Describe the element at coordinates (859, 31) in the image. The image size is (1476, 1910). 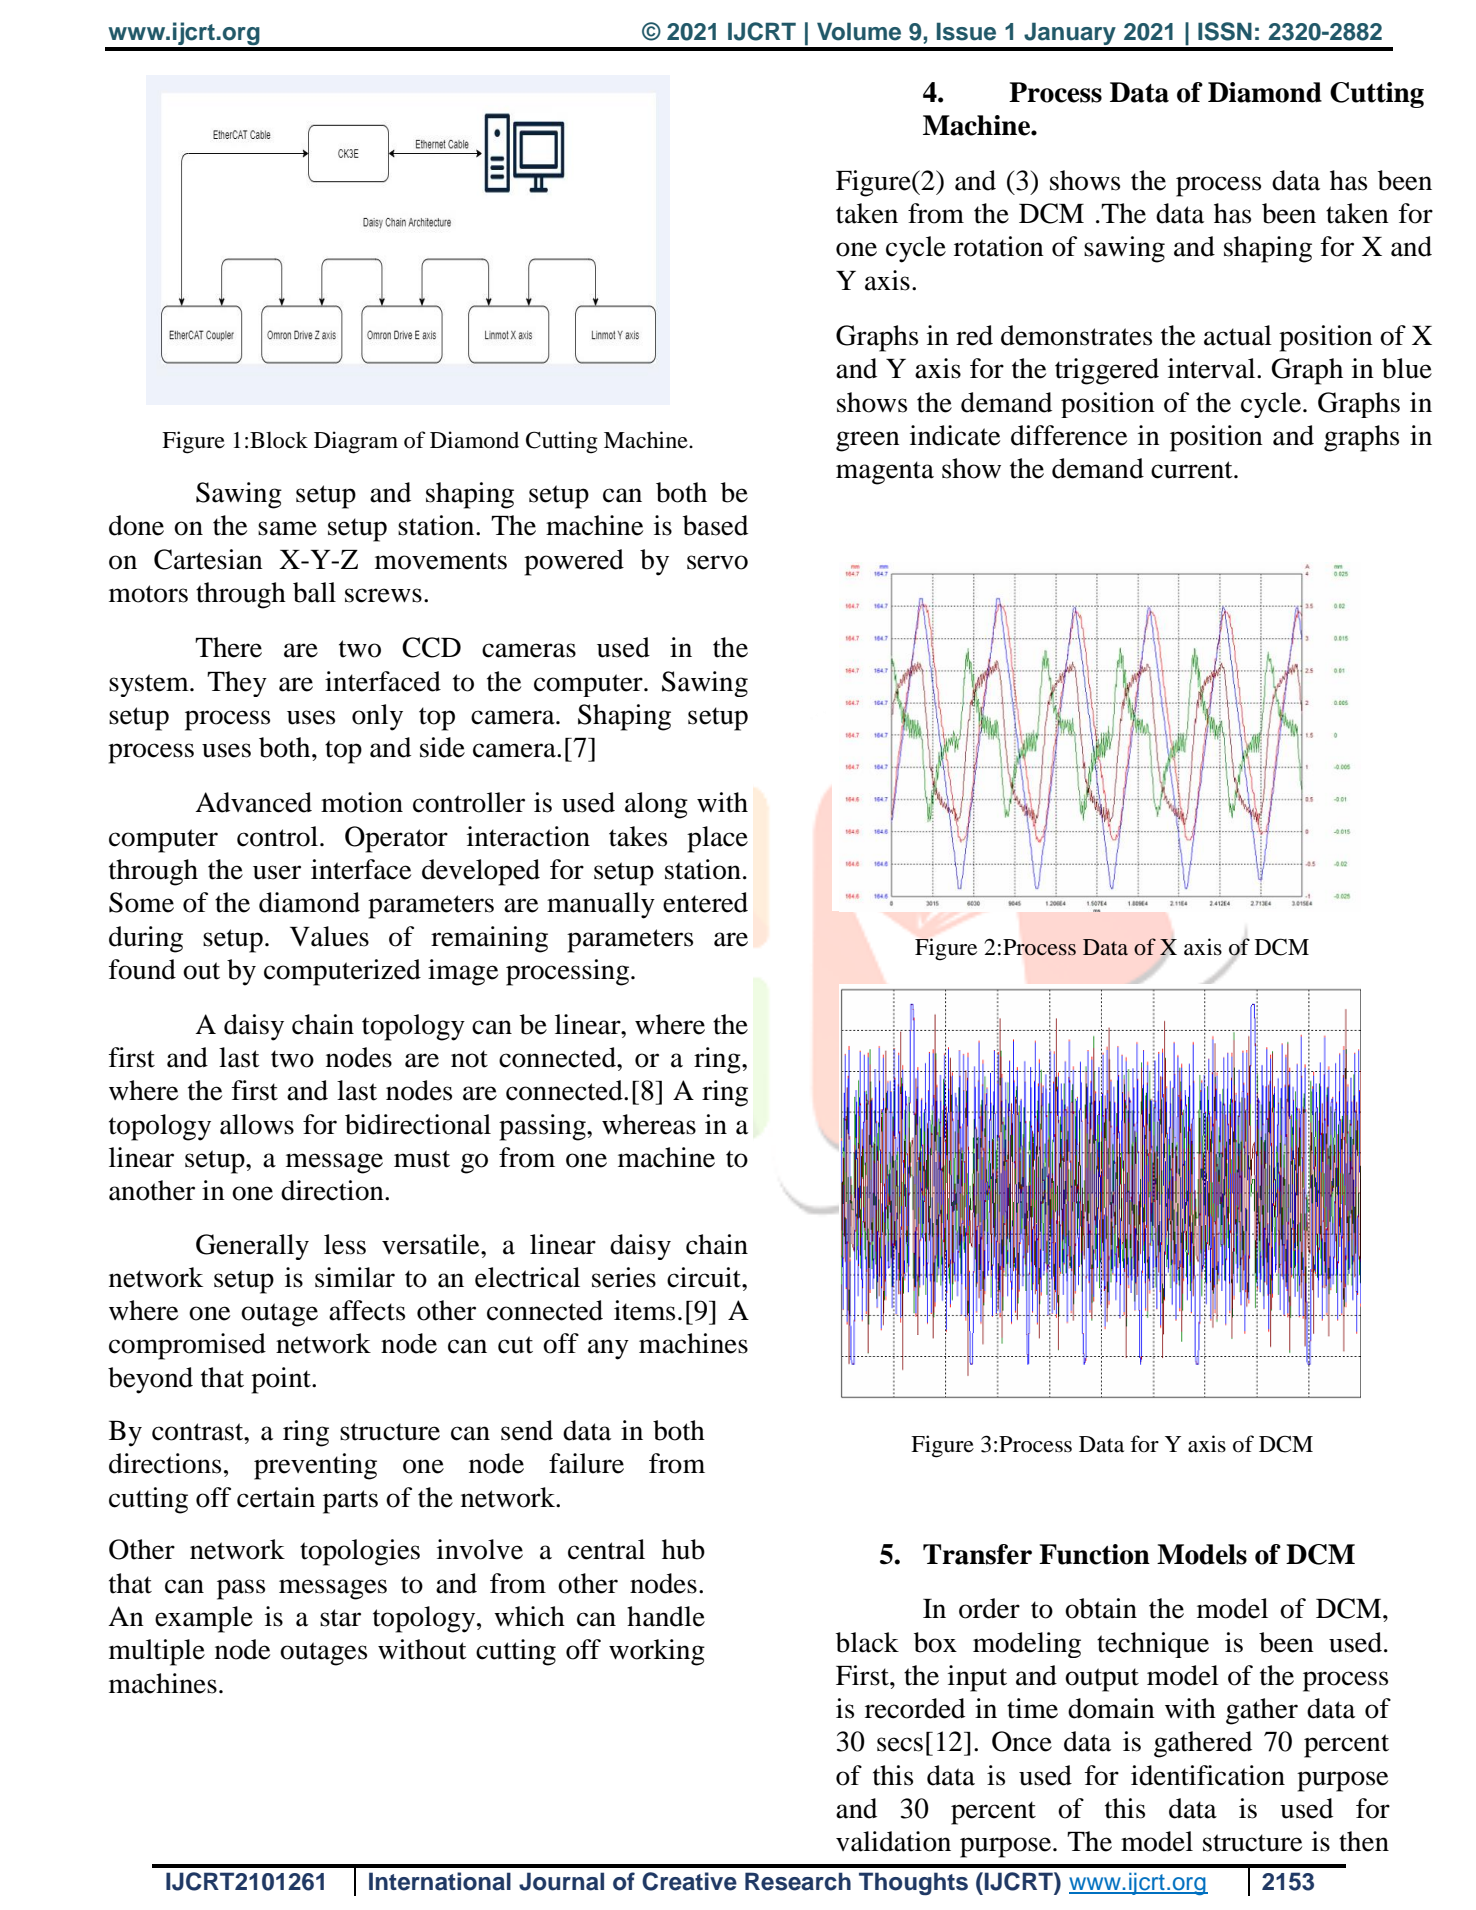
I see `Volume` at that location.
